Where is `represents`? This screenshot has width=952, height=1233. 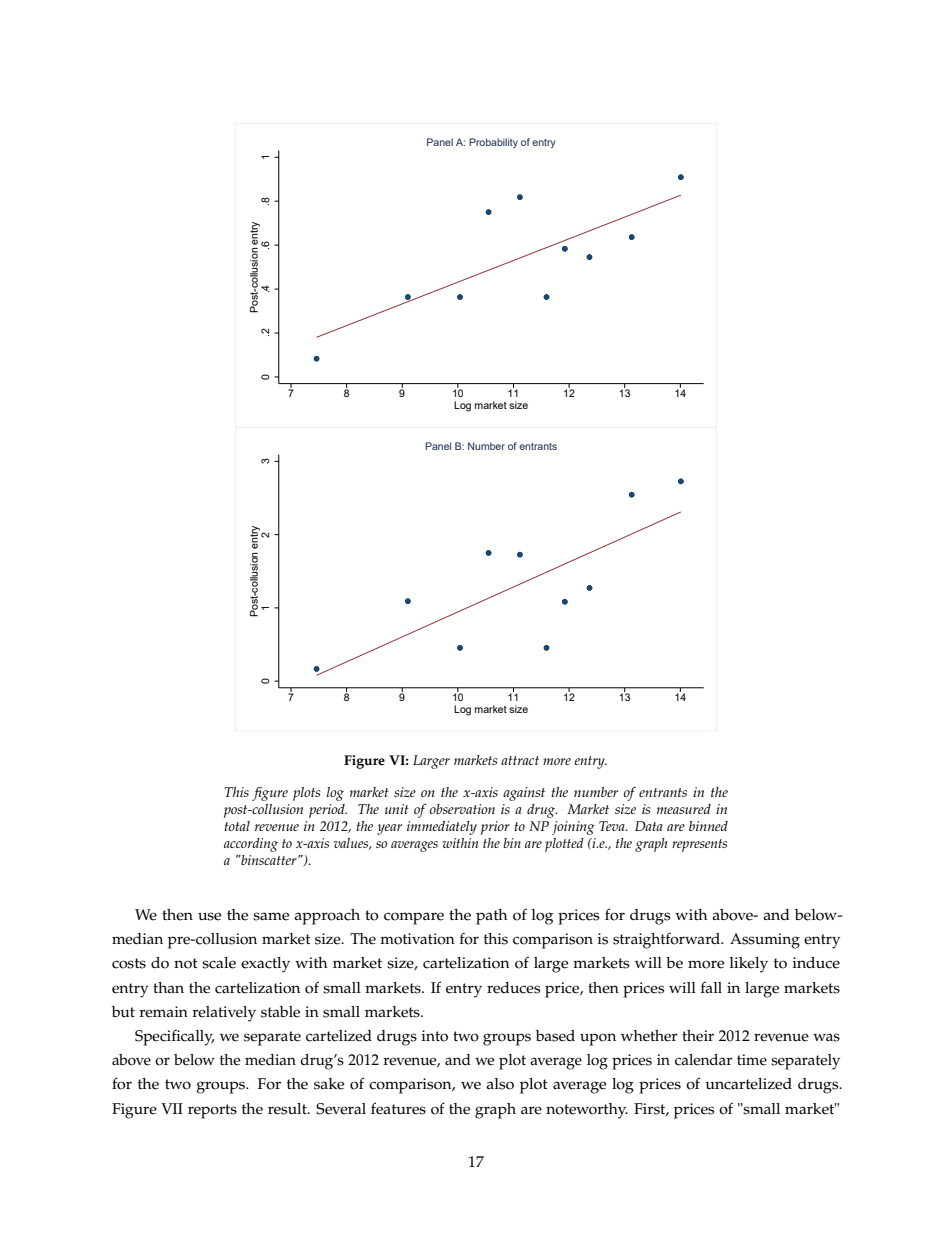
represents is located at coordinates (699, 845).
